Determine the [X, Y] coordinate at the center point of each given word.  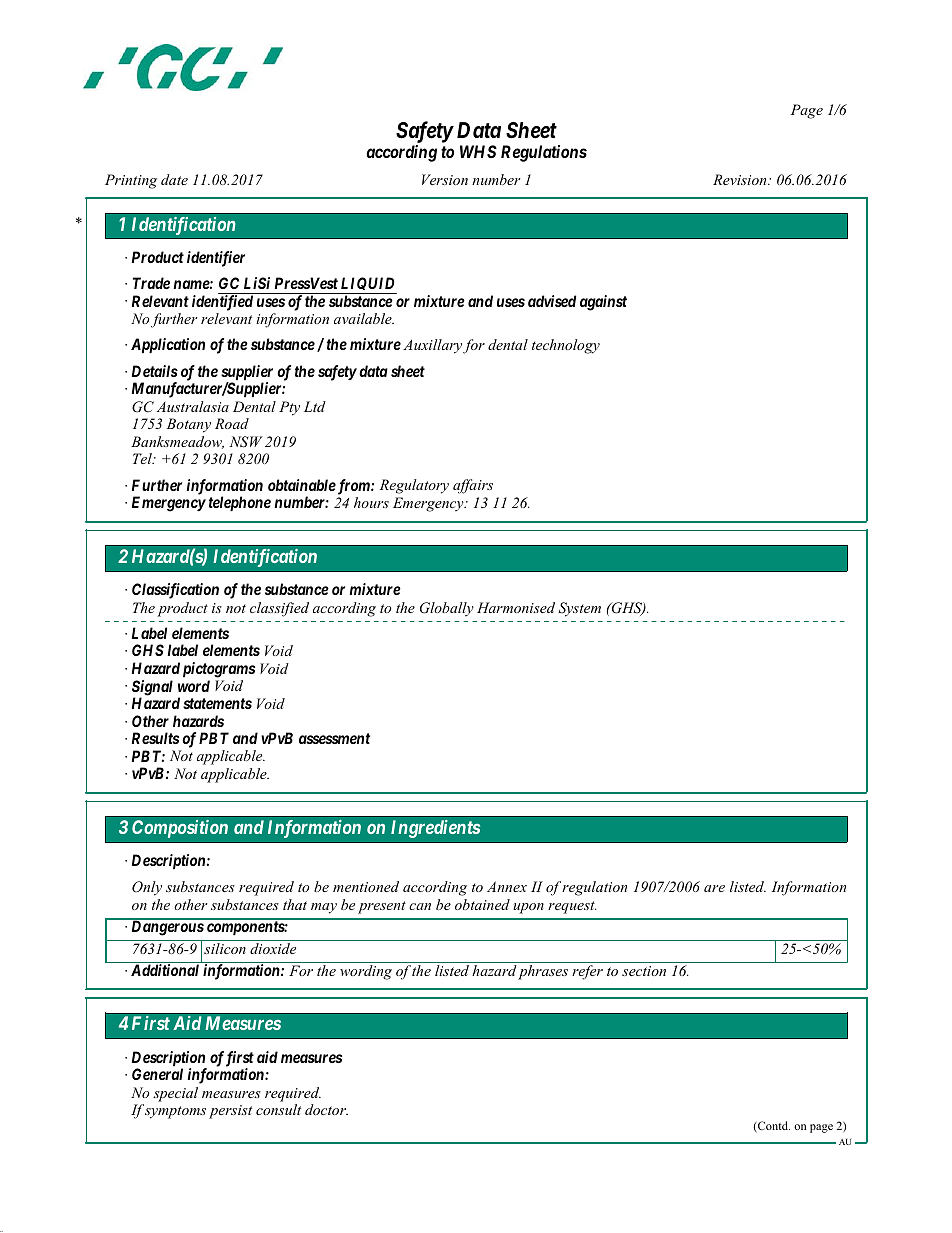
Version [445, 179]
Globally [447, 609]
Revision [741, 179]
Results [155, 738]
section [644, 971]
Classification [175, 591]
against [603, 303]
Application [168, 345]
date [174, 179]
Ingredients [435, 829]
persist [230, 1112]
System [579, 609]
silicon [225, 948]
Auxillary [432, 346]
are [714, 888]
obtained [482, 904]
